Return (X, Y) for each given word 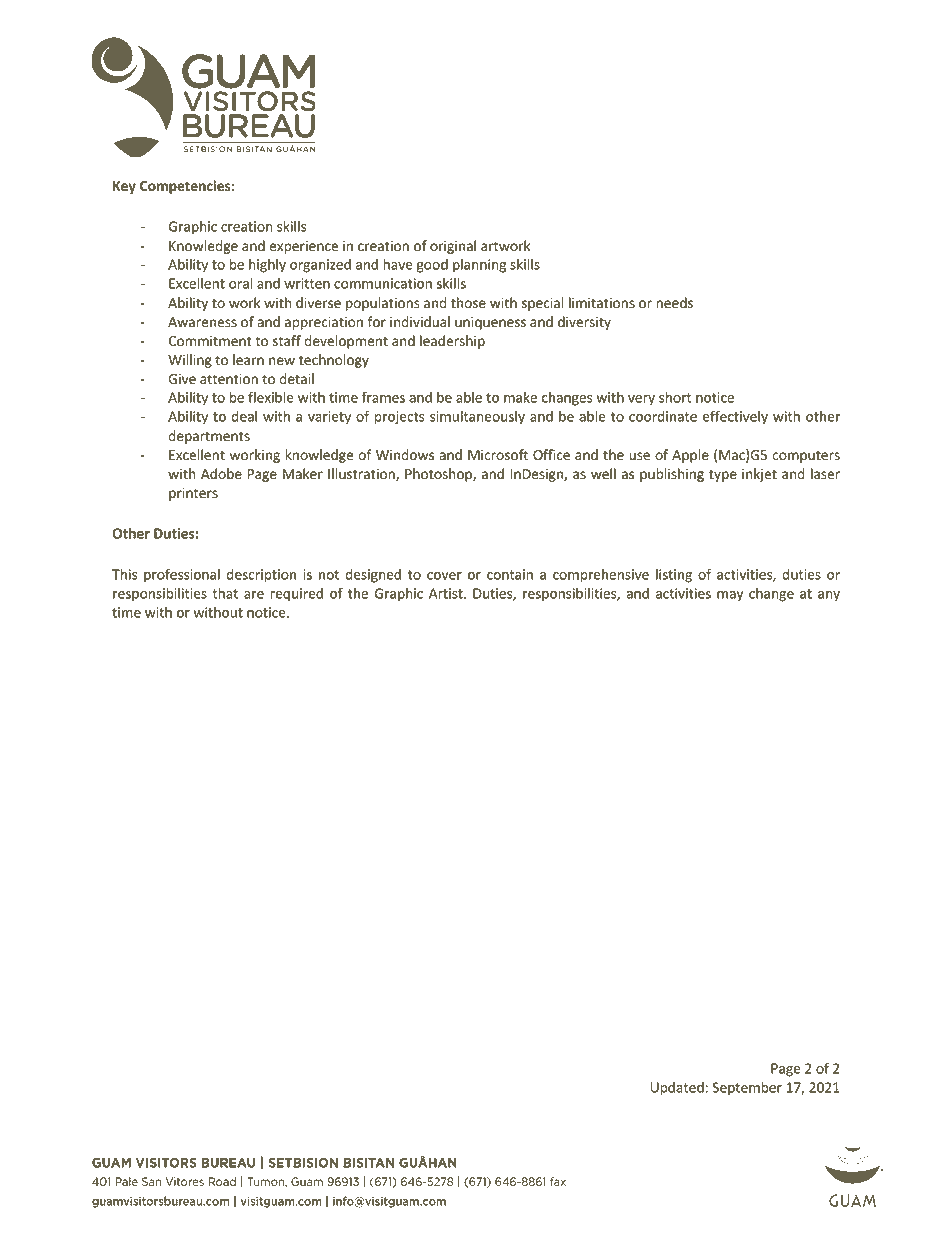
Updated (677, 1089)
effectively (735, 417)
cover (444, 576)
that (225, 593)
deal (244, 416)
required (296, 595)
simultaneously (477, 418)
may (730, 596)
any (829, 596)
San (151, 1181)
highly (267, 266)
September (747, 1089)
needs (674, 303)
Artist (447, 593)
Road (222, 1181)
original (453, 247)
